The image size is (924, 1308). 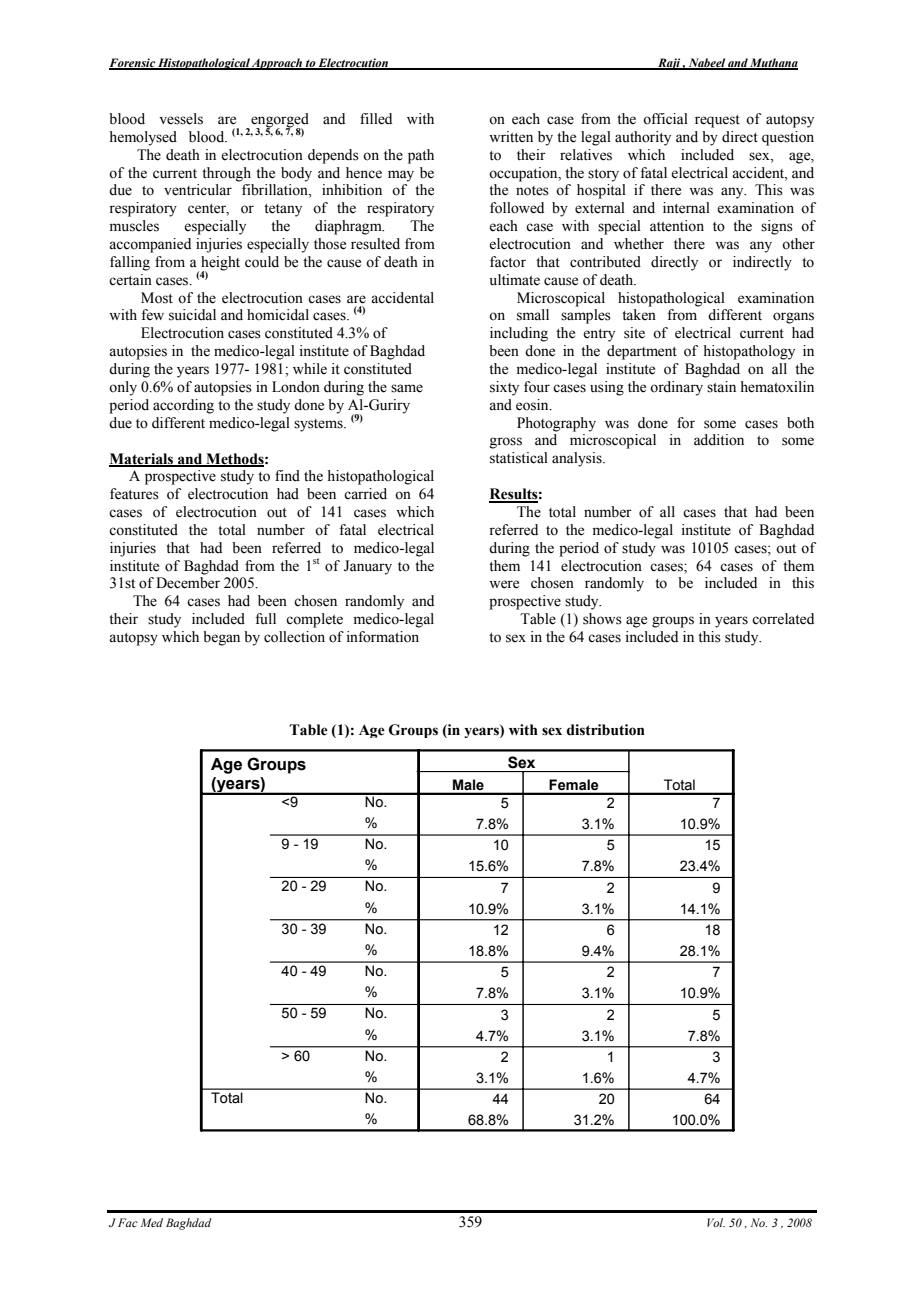 I want to click on information, so click(x=383, y=637).
